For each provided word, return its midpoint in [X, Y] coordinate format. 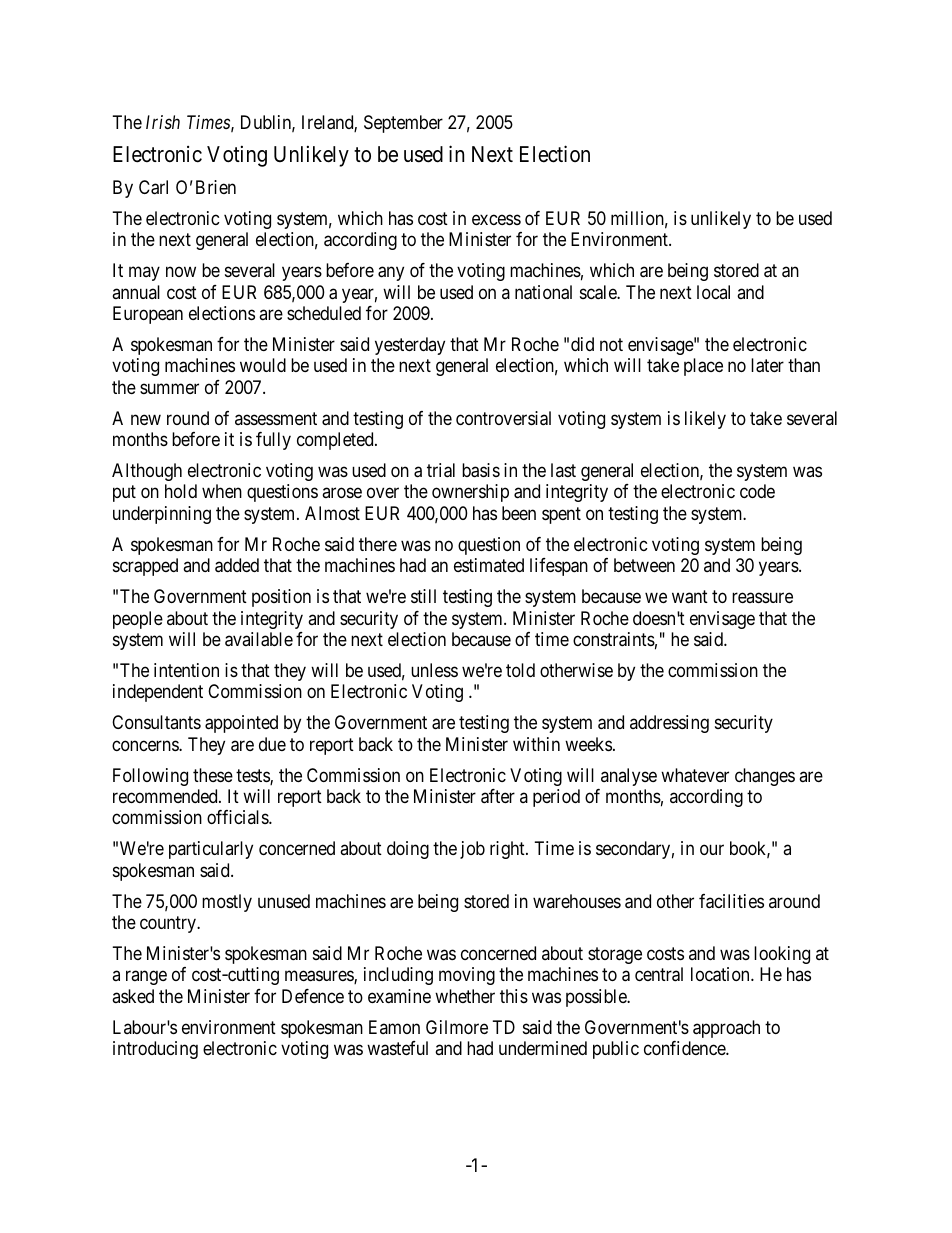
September [403, 124]
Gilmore [457, 1027]
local [713, 292]
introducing [155, 1050]
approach [726, 1029]
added [237, 565]
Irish [163, 122]
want [690, 597]
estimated [489, 565]
